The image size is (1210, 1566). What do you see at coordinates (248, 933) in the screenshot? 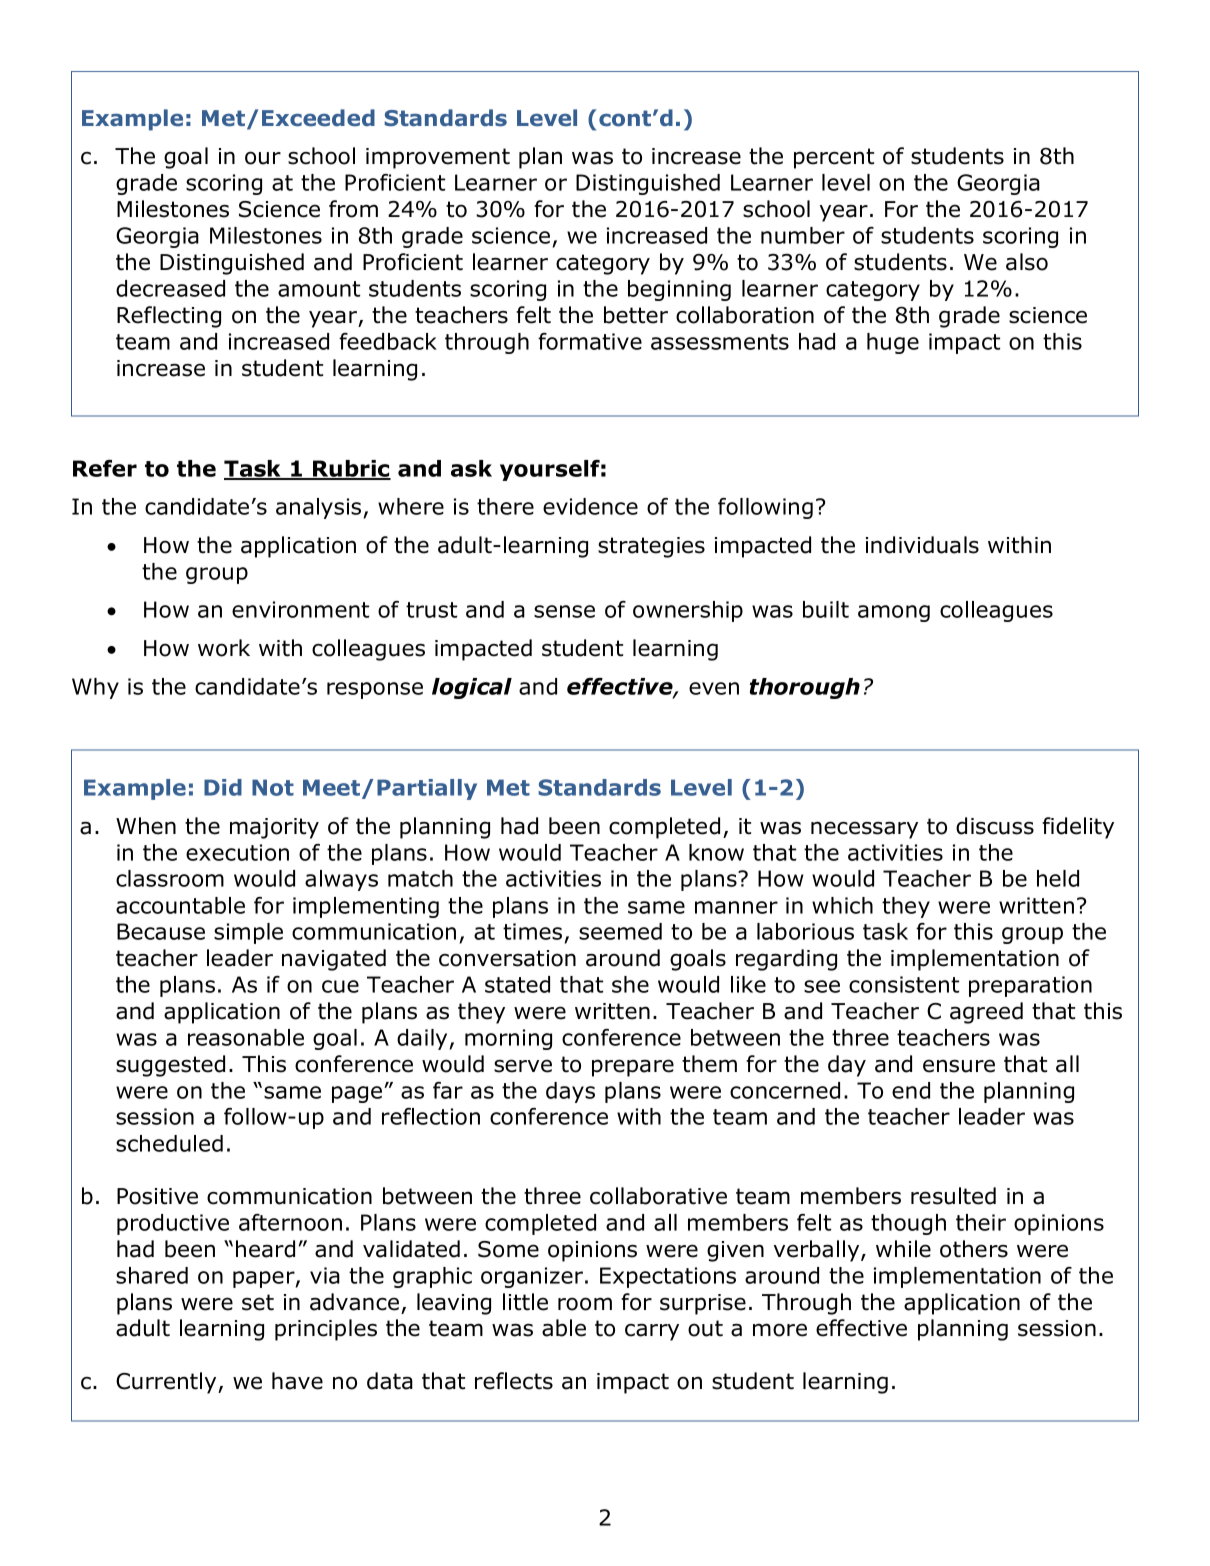
I see `simple` at bounding box center [248, 933].
